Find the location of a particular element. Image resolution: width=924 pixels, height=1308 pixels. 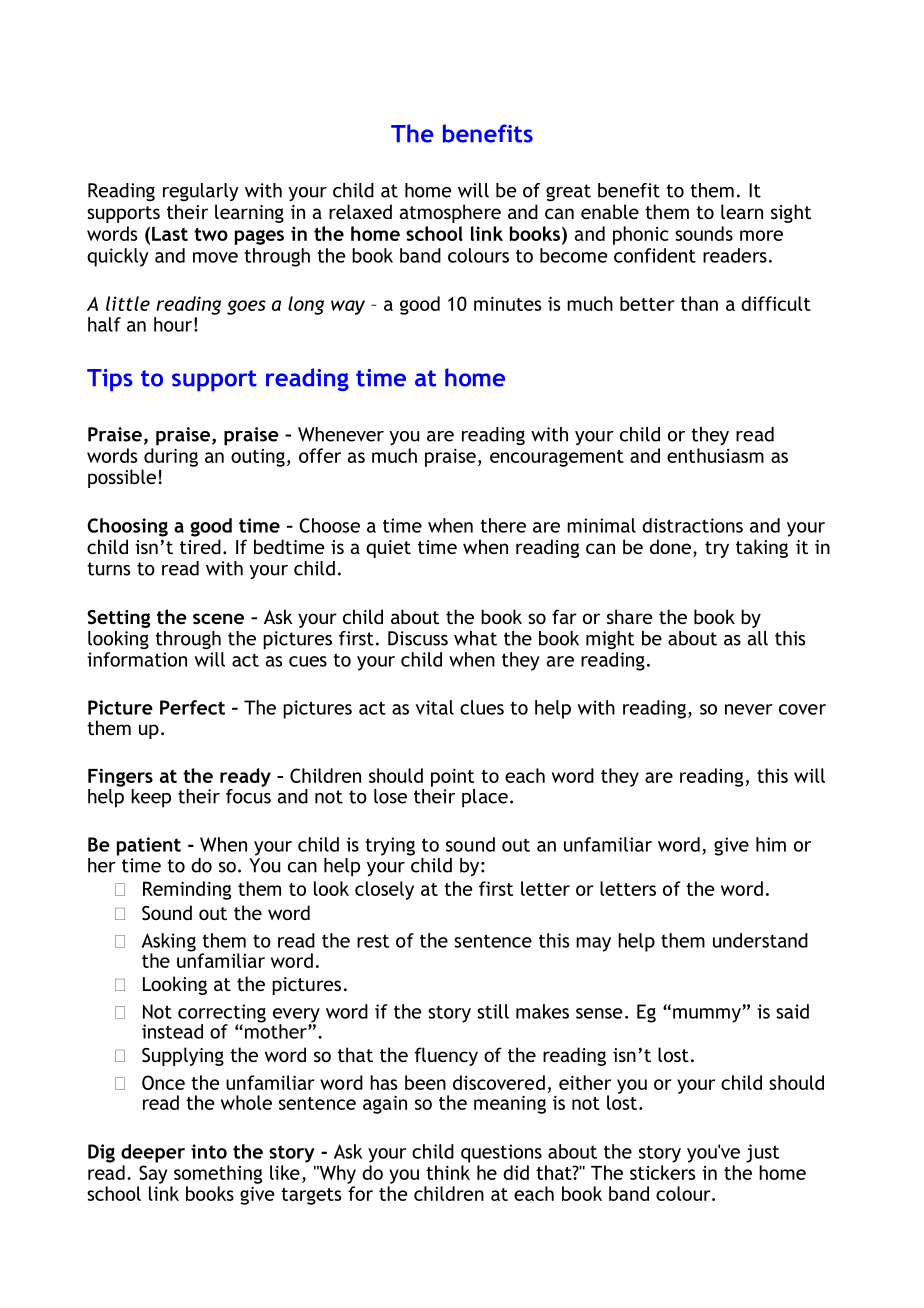

vital is located at coordinates (435, 707).
